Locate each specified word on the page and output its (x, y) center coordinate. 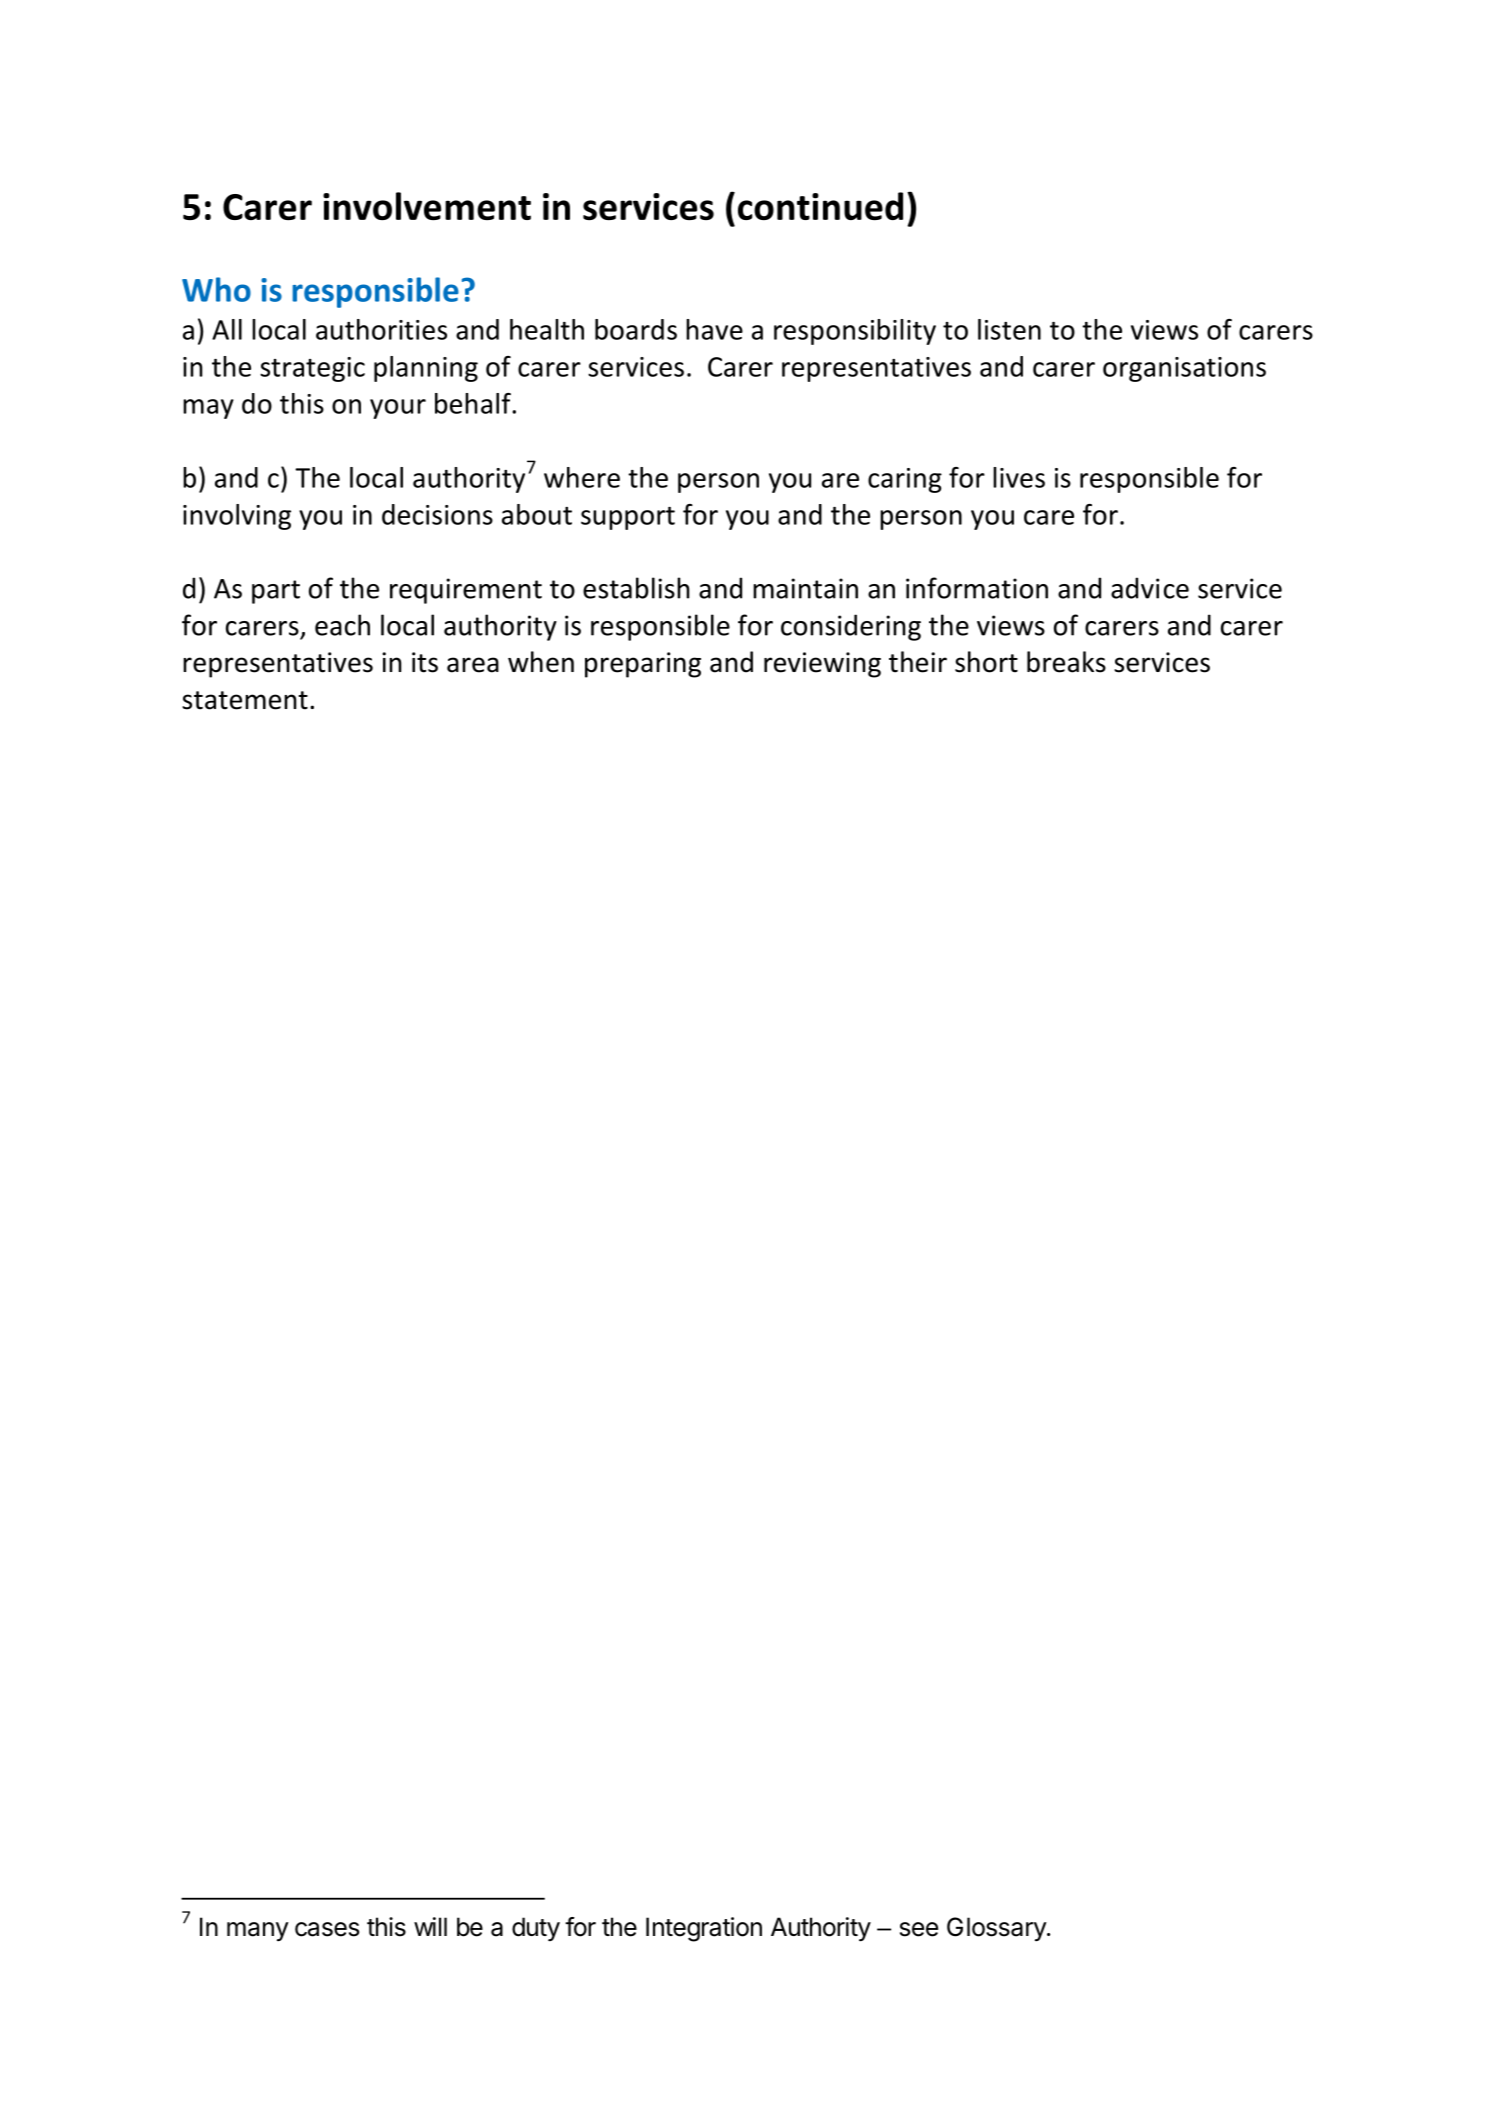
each (342, 625)
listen (1009, 329)
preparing (643, 665)
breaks (1066, 662)
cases (327, 1929)
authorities (381, 329)
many (258, 1931)
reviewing (822, 665)
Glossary (997, 1929)
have (714, 329)
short (986, 662)
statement (245, 700)
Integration (704, 1929)
